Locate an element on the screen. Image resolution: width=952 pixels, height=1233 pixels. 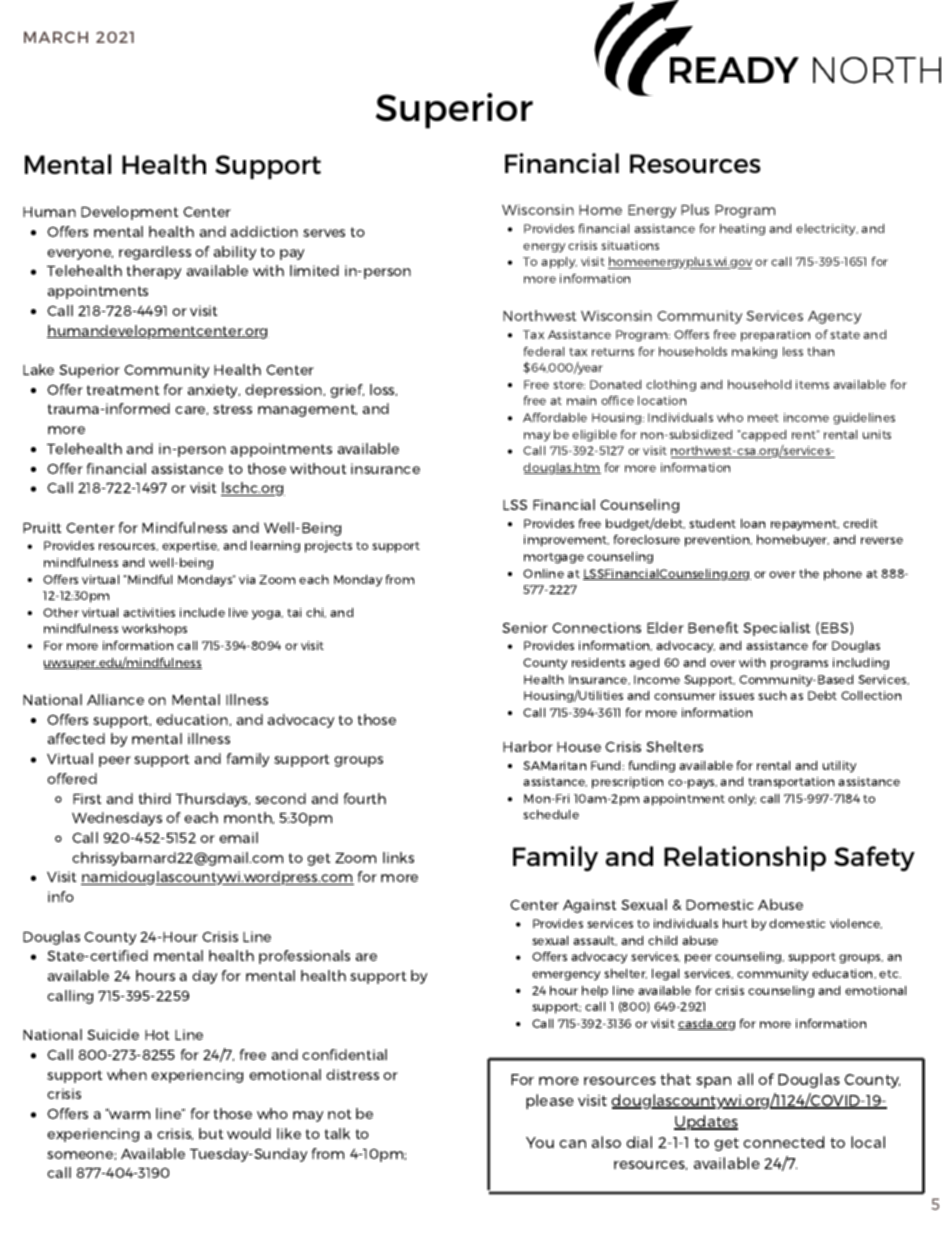
when is located at coordinates (127, 1074).
